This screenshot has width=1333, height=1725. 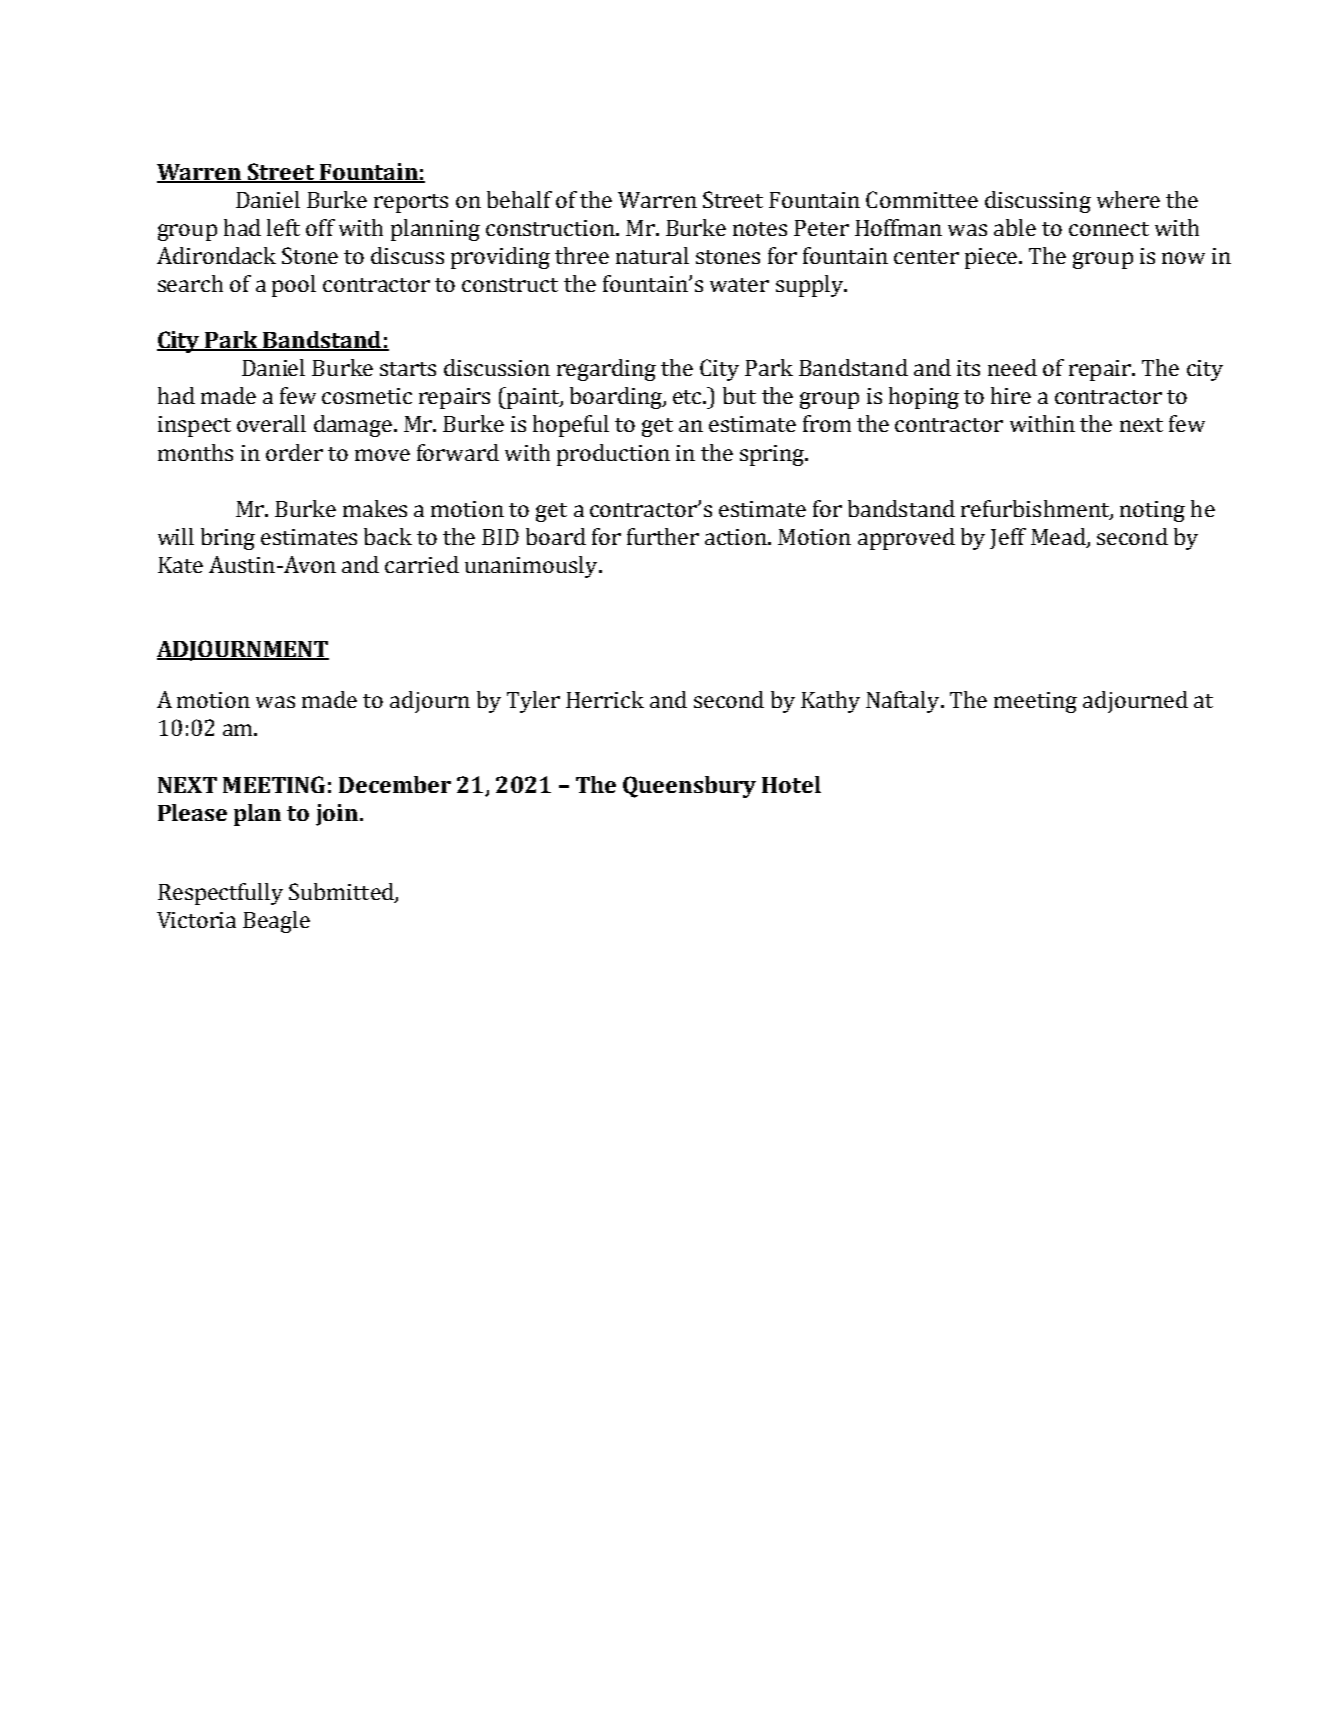 I want to click on Mead, so click(x=1059, y=537).
